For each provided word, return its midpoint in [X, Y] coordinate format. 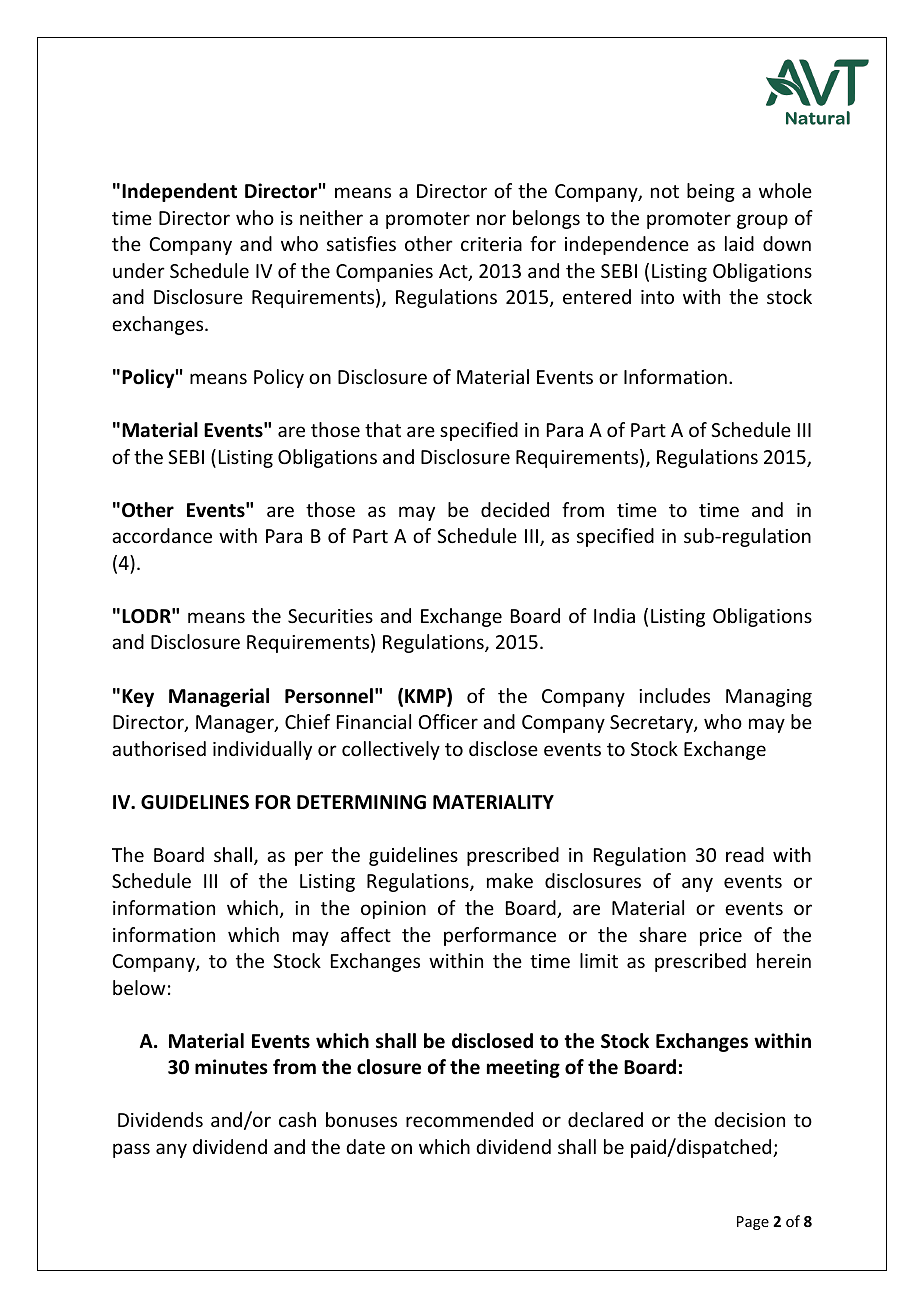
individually [262, 750]
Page [753, 1223]
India [614, 615]
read [745, 854]
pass [131, 1150]
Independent [179, 192]
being [711, 192]
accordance [162, 535]
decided [515, 509]
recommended [469, 1119]
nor [491, 219]
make [510, 880]
